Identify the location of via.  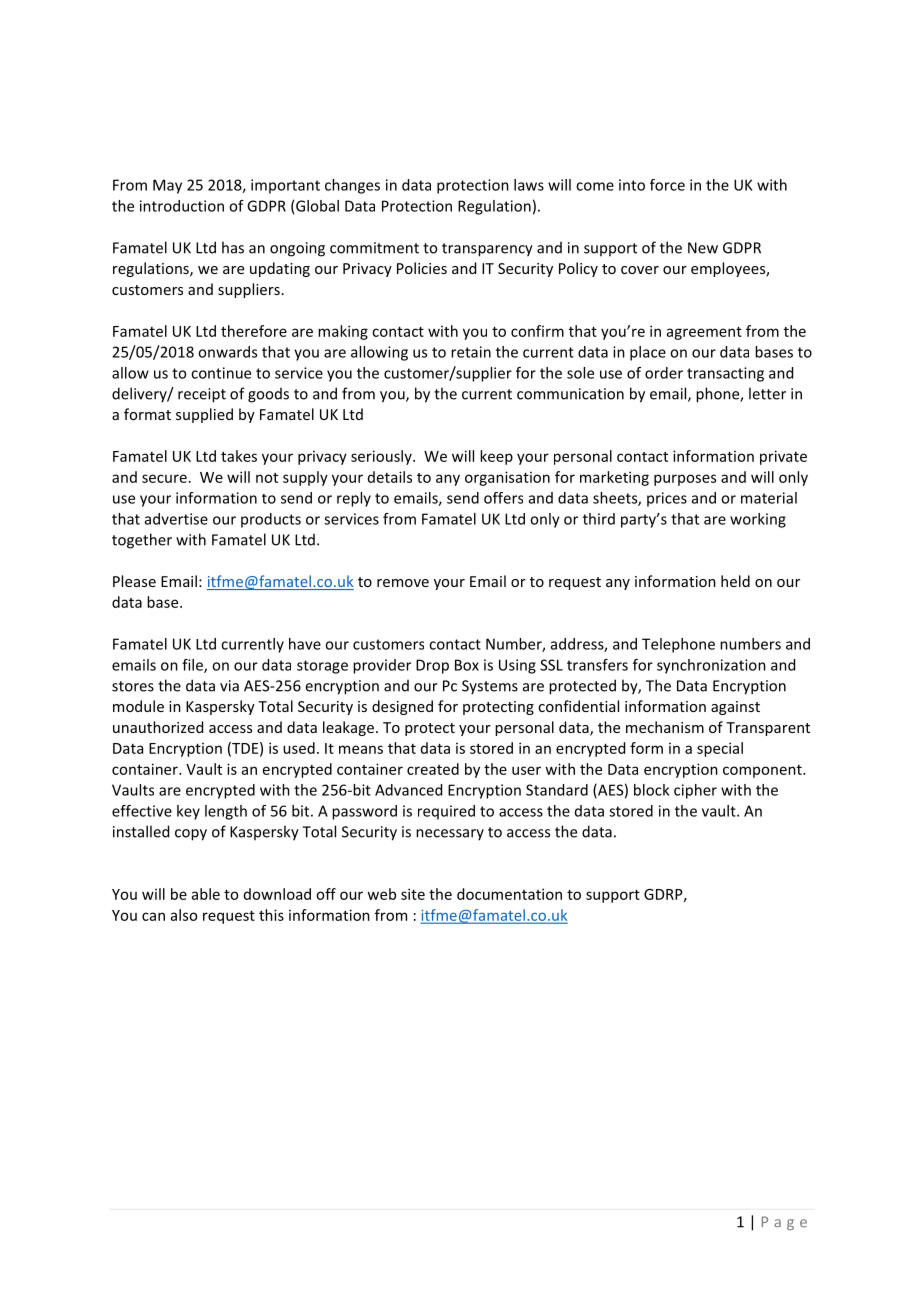
(229, 686).
